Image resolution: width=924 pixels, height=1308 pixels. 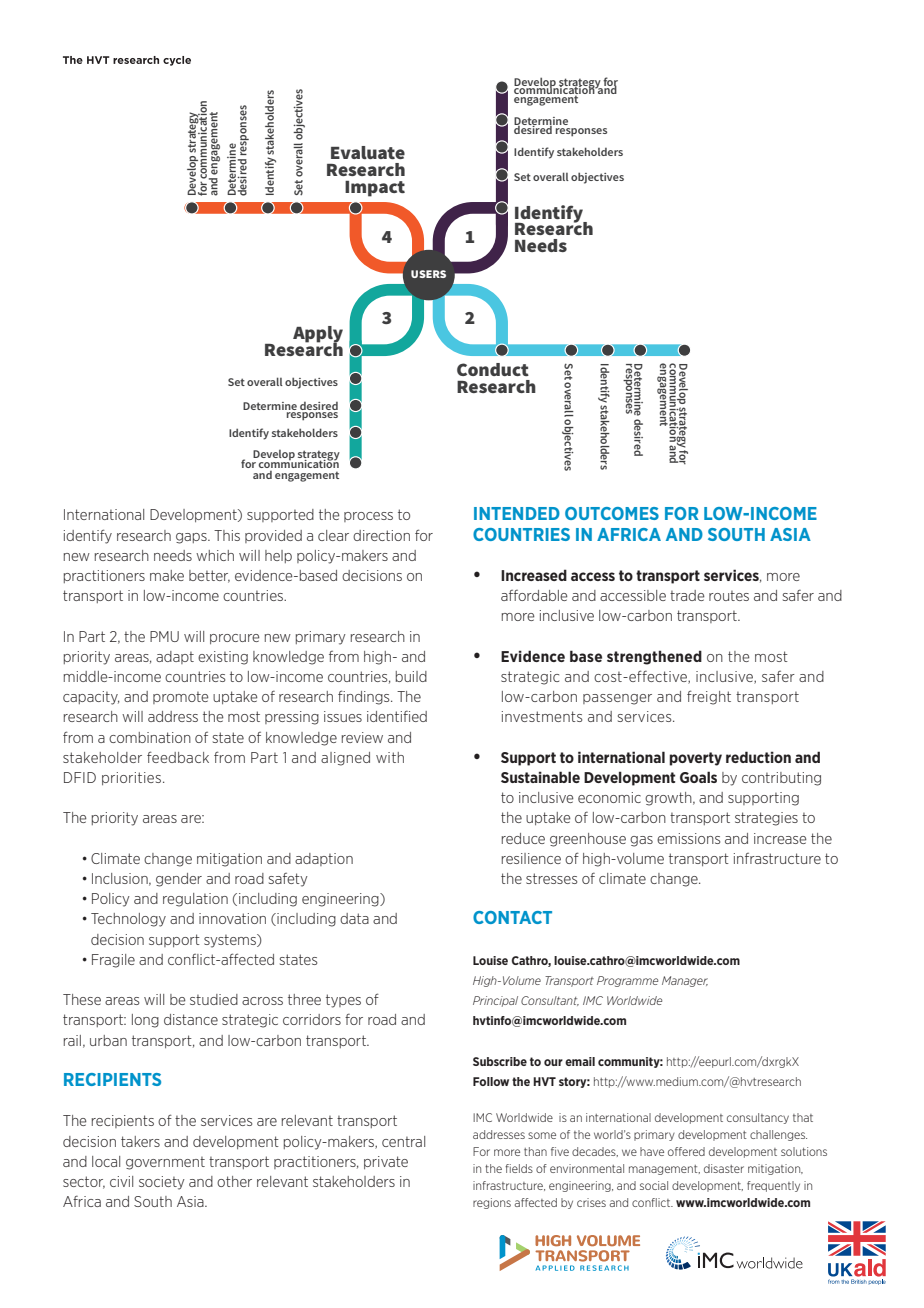 I want to click on Impact, so click(x=375, y=189).
